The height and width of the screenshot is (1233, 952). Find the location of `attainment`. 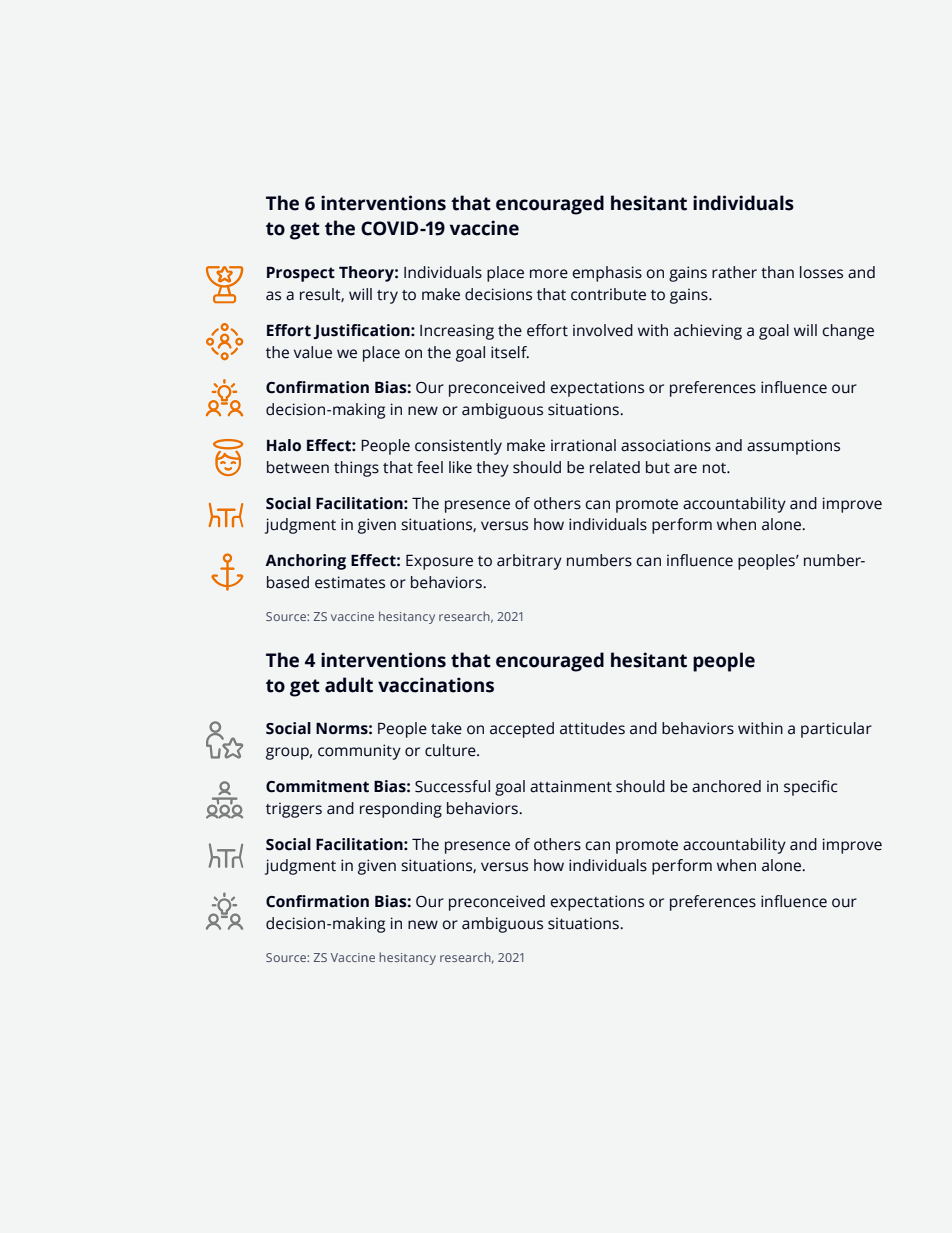

attainment is located at coordinates (571, 786).
